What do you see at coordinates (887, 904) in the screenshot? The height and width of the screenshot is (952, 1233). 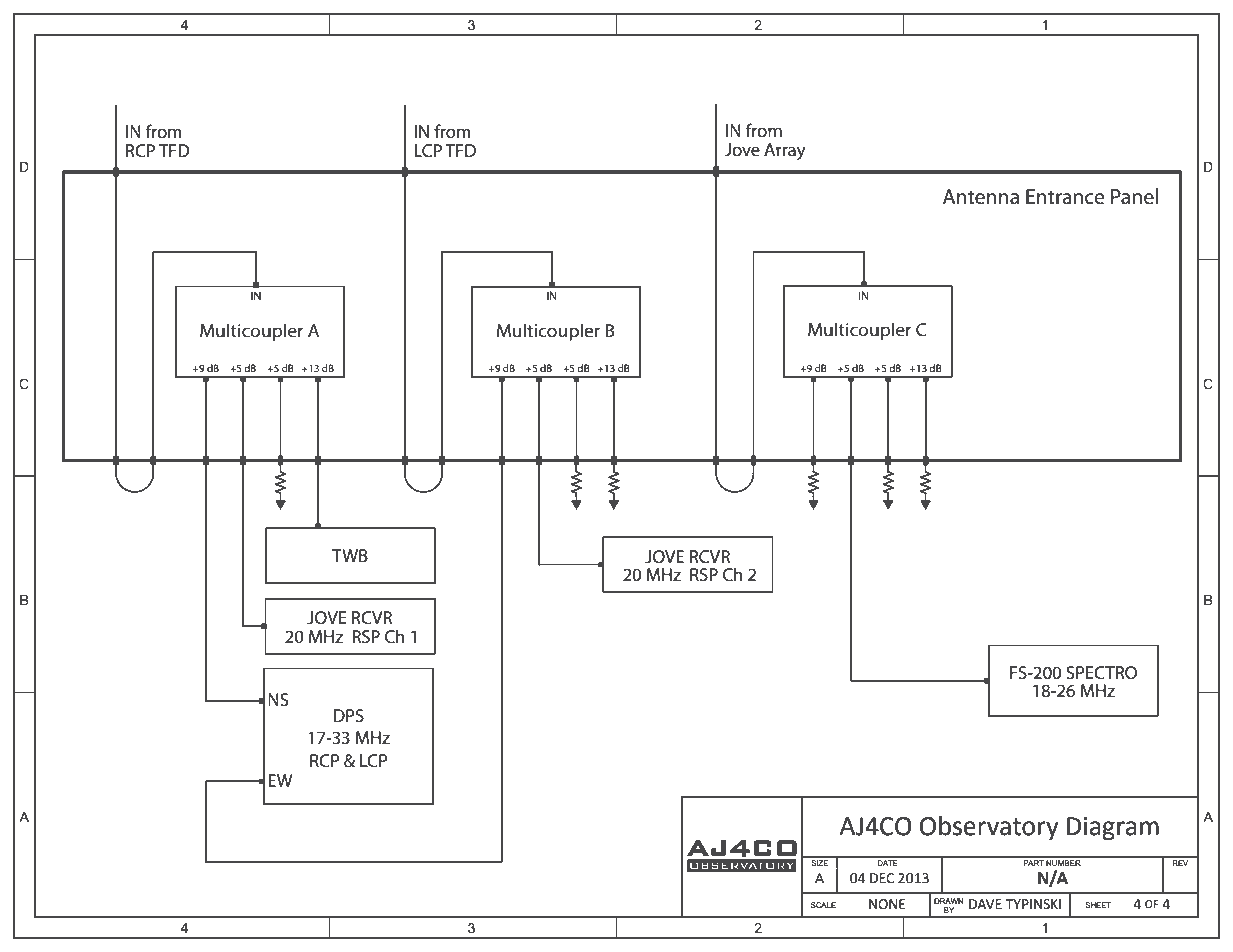 I see `NONE` at bounding box center [887, 904].
